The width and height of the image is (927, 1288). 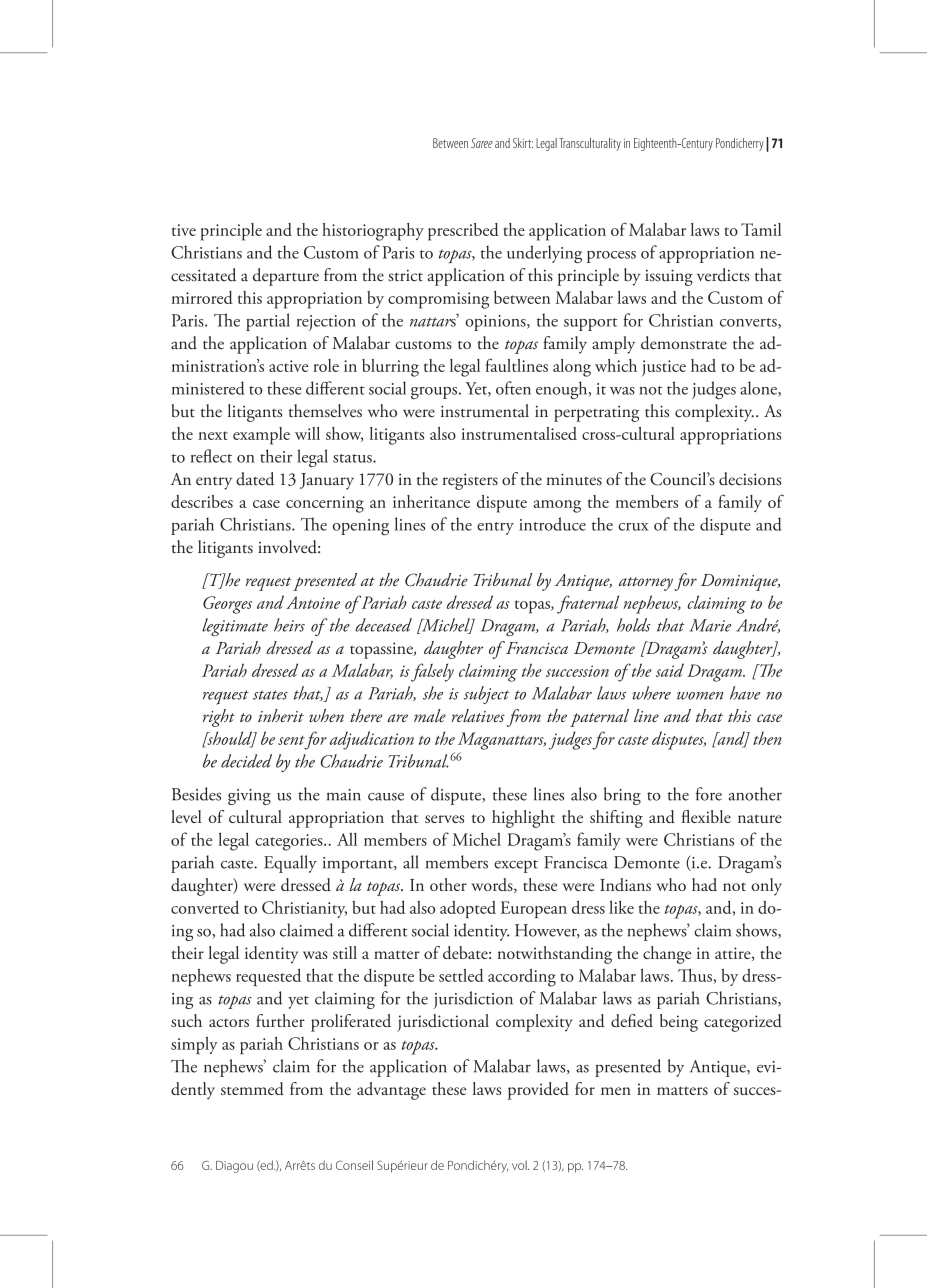 What do you see at coordinates (286, 277) in the image?
I see `departure` at bounding box center [286, 277].
